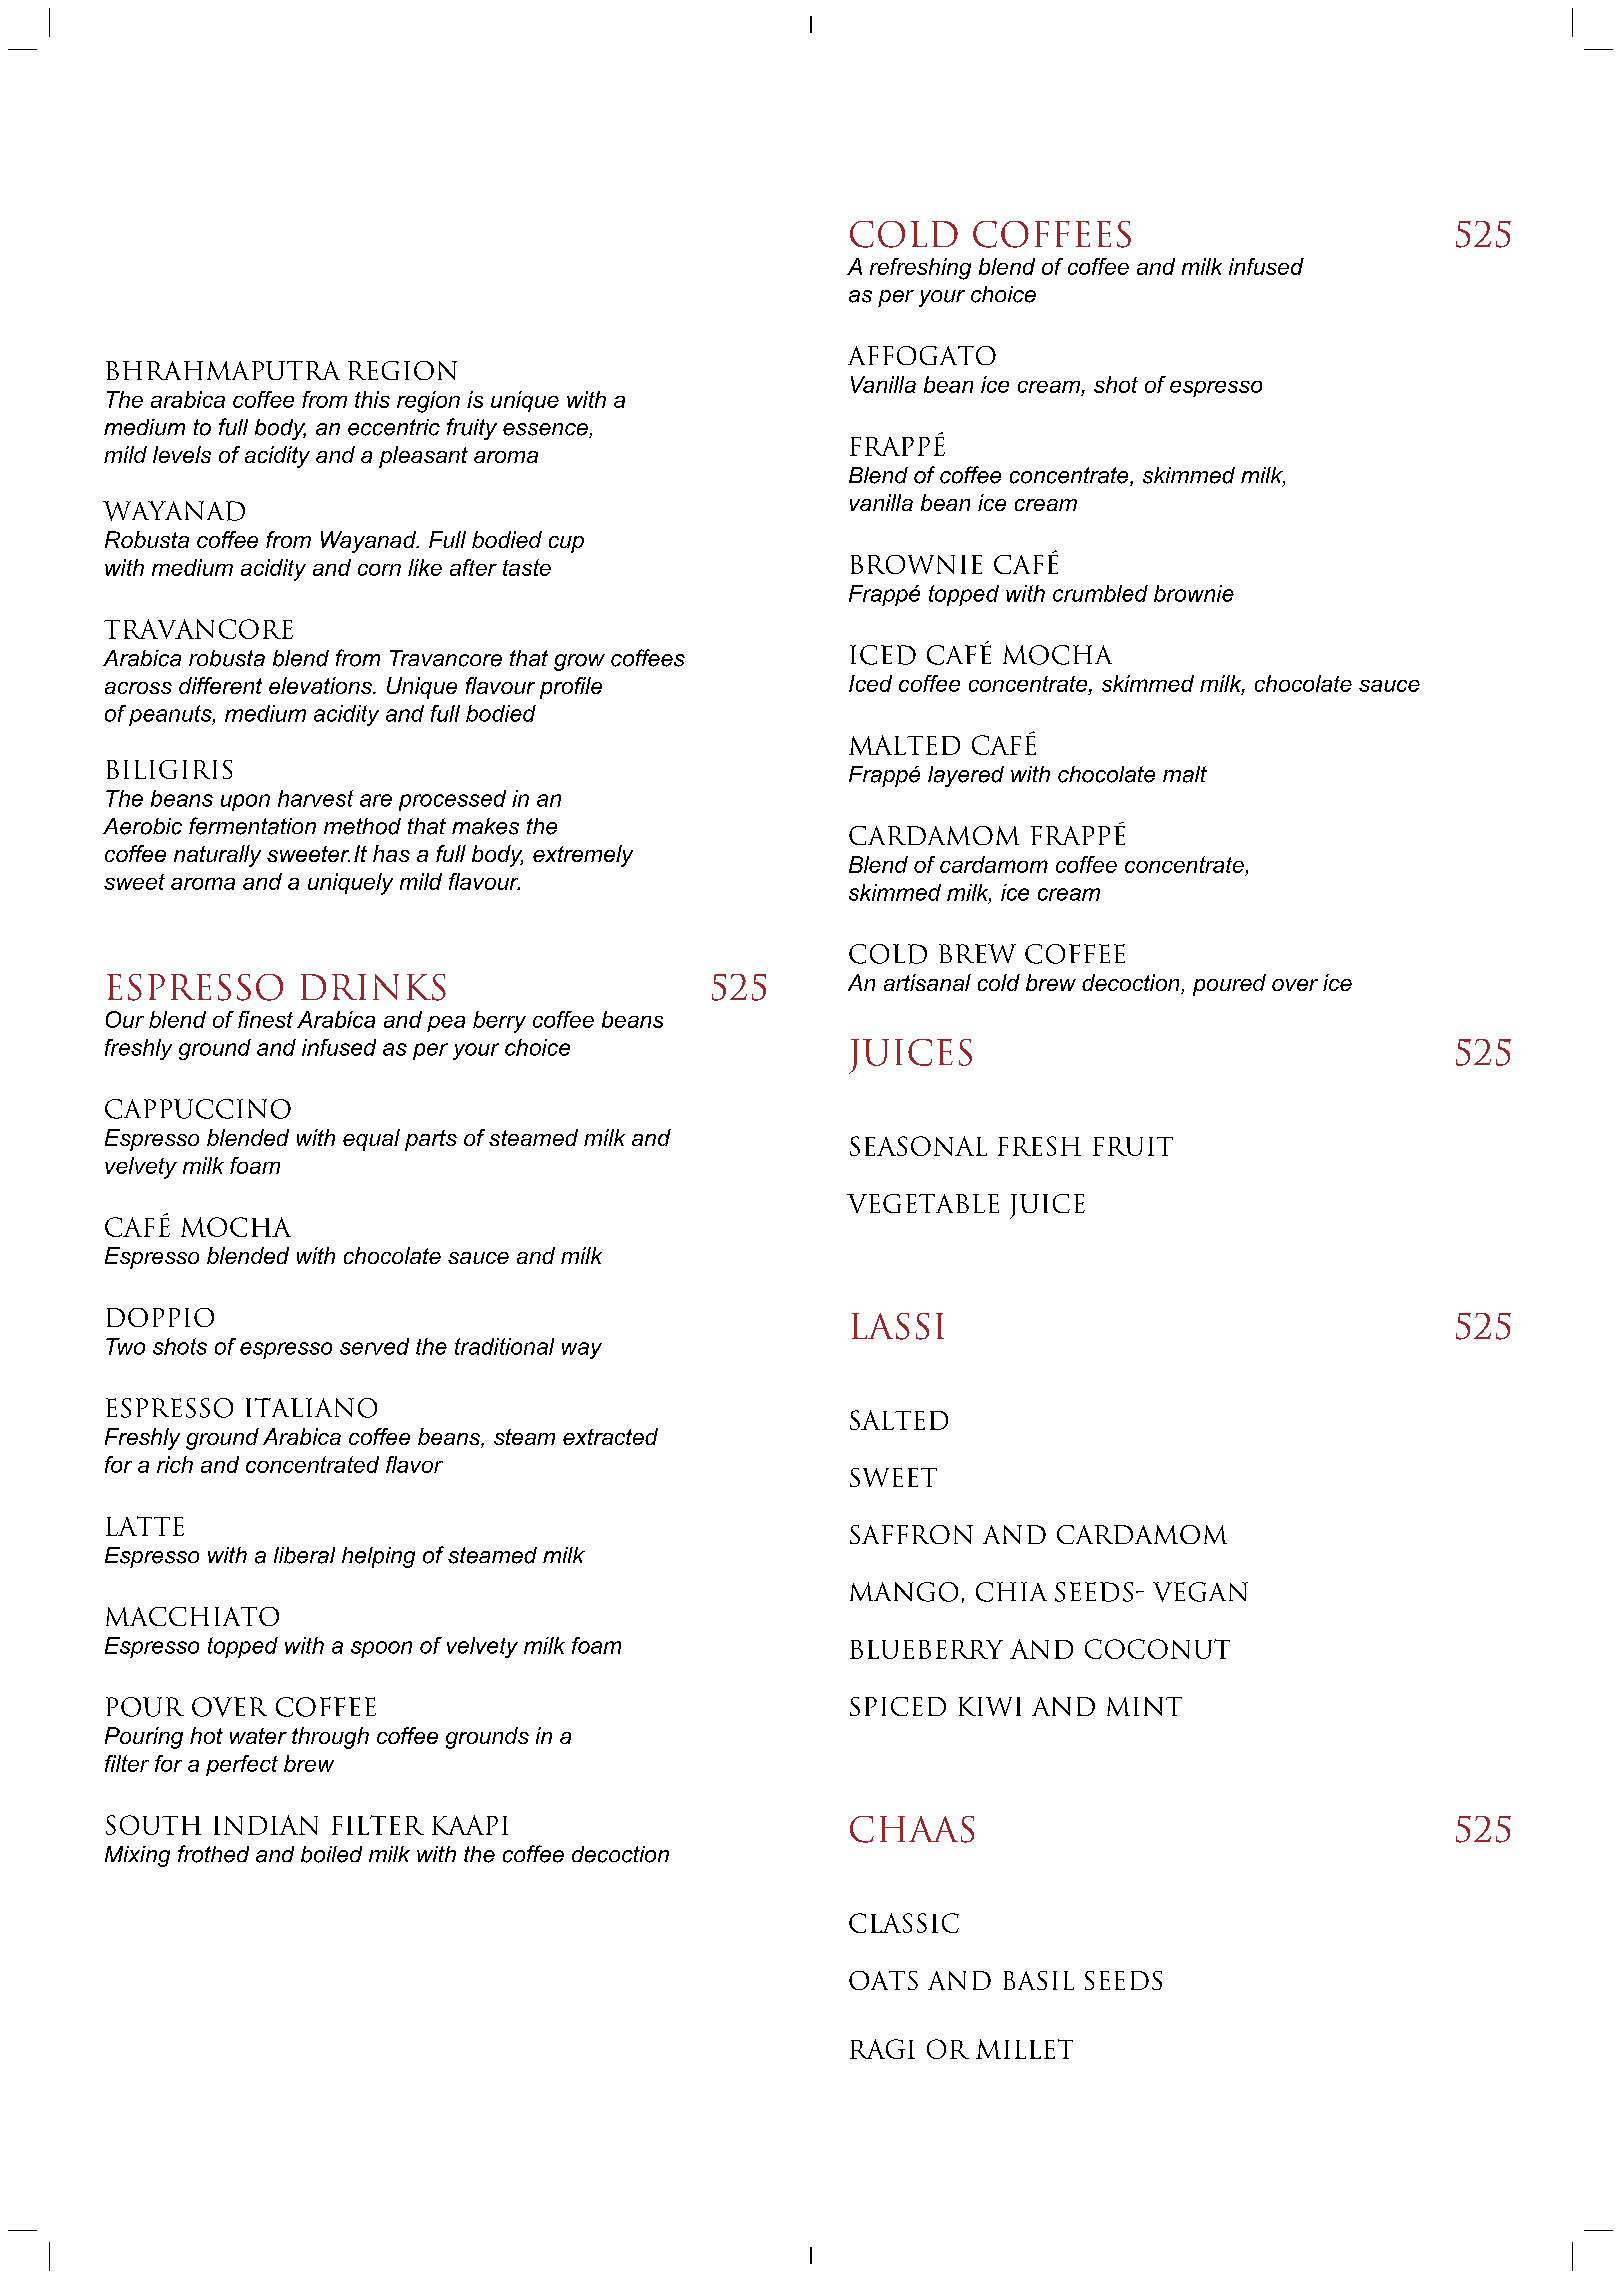 The width and height of the document is (1622, 2280). What do you see at coordinates (922, 355) in the document?
I see `AFFOGATO` at bounding box center [922, 355].
